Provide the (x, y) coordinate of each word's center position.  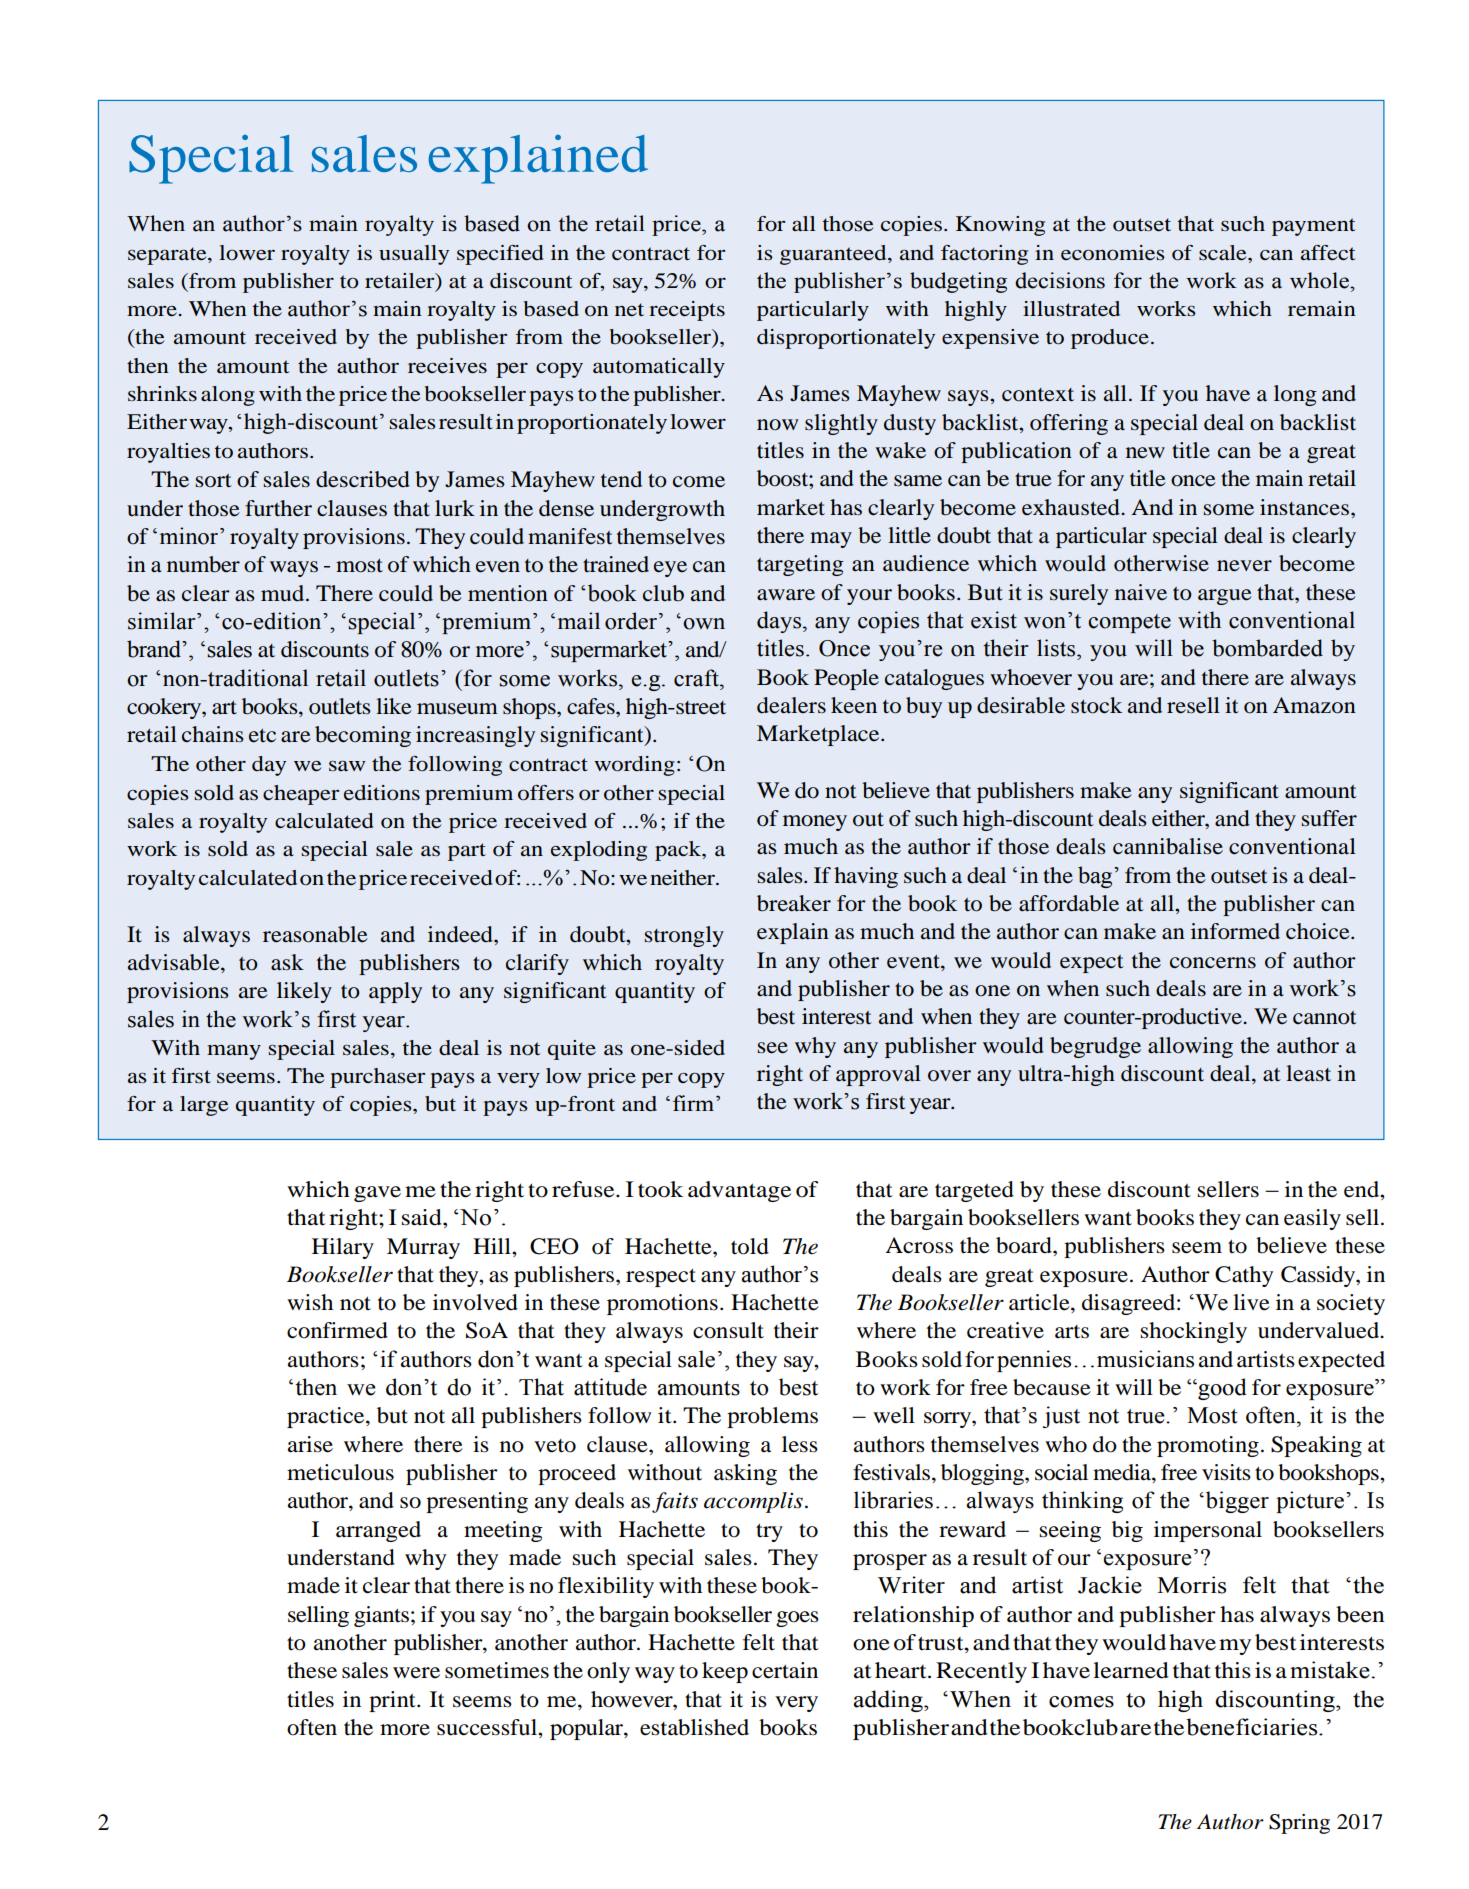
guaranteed (834, 255)
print (393, 1701)
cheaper (301, 795)
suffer (1329, 818)
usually (414, 255)
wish (310, 1302)
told (750, 1246)
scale (1224, 252)
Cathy (1244, 1276)
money (815, 823)
